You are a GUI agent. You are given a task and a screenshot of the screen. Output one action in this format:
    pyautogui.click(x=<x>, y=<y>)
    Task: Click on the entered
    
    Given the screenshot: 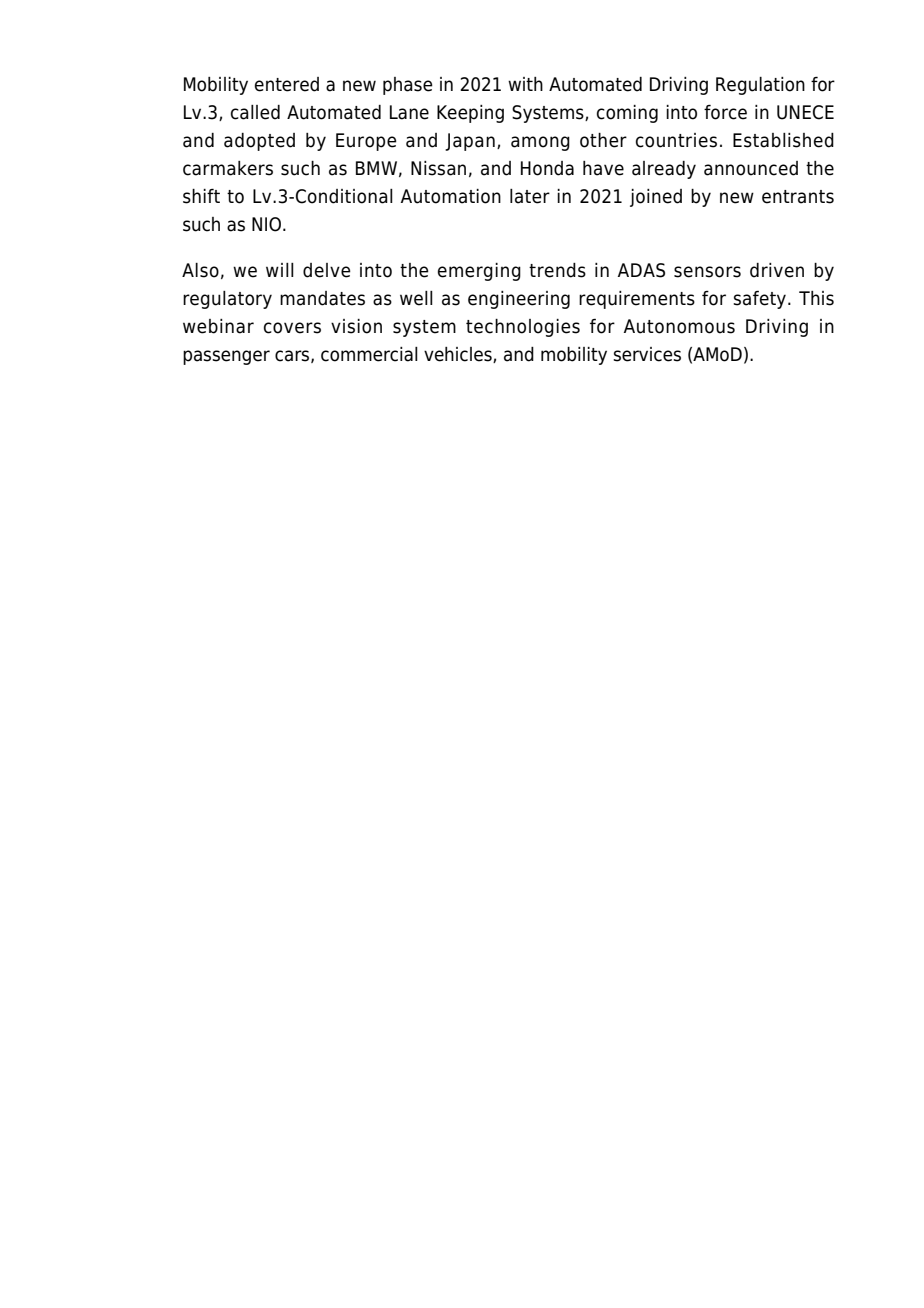 What is the action you would take?
    pyautogui.click(x=287, y=84)
